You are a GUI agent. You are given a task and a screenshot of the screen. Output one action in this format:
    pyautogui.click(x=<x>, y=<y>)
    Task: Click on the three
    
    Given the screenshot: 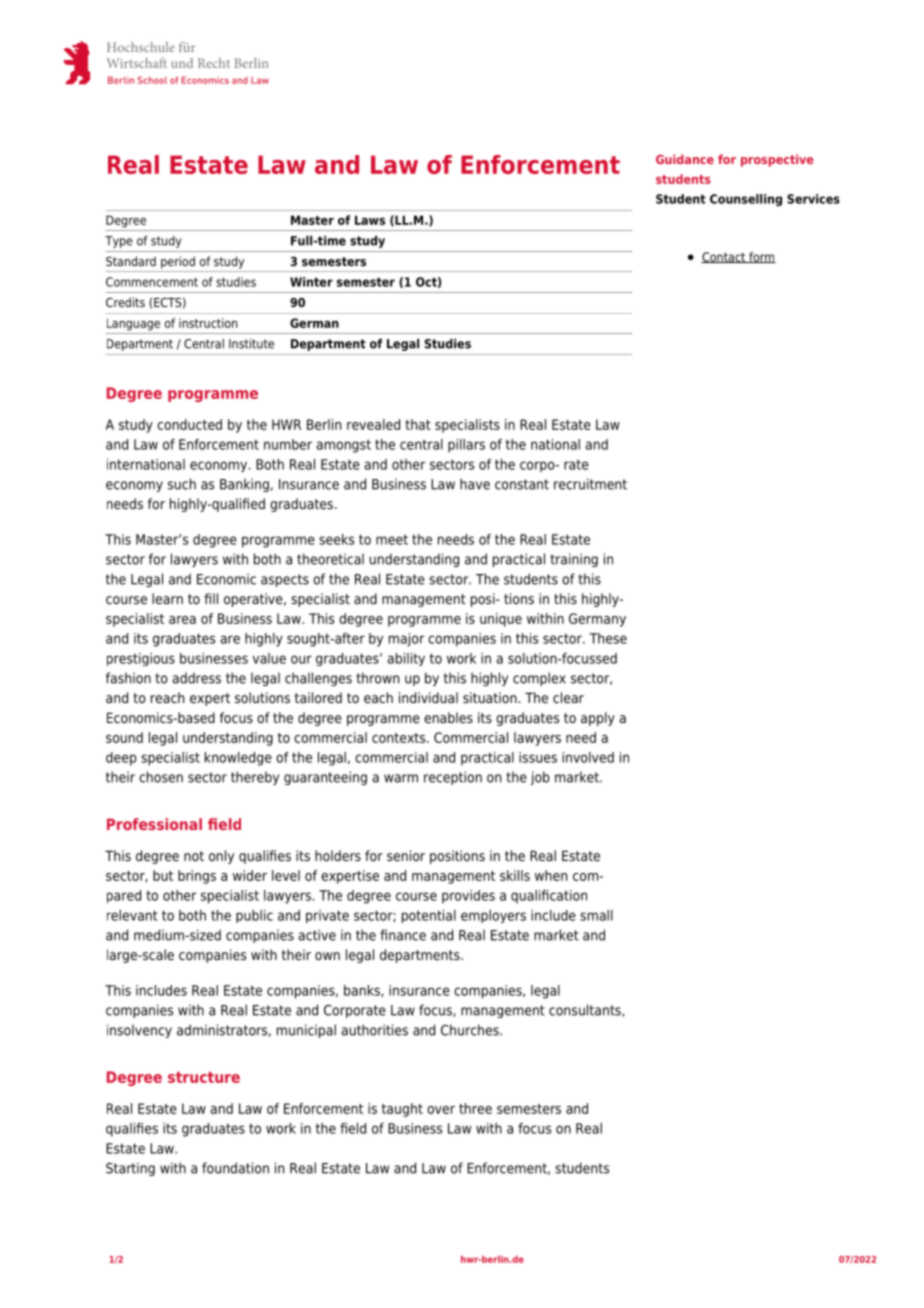 What is the action you would take?
    pyautogui.click(x=475, y=1108)
